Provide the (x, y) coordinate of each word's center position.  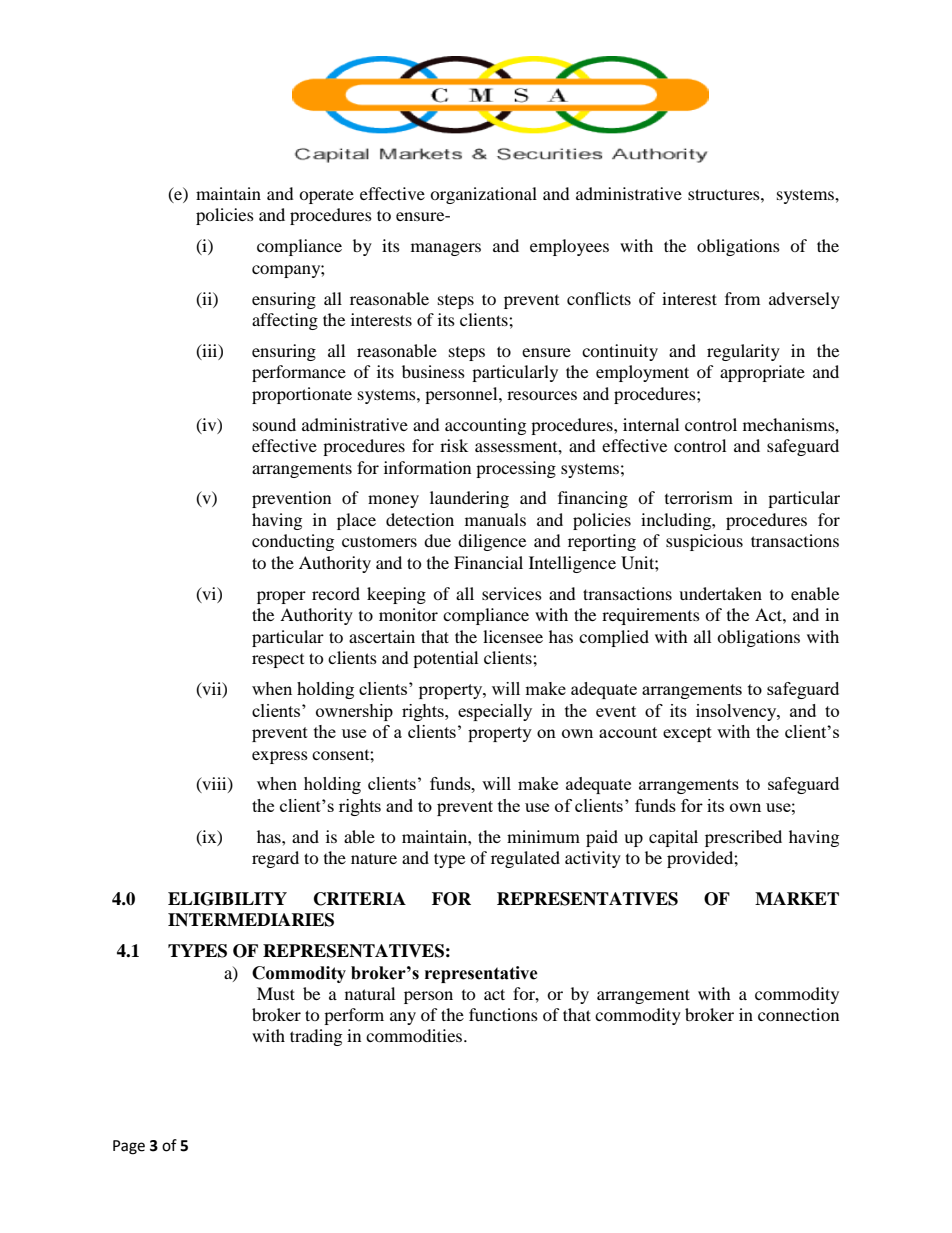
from (742, 298)
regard (275, 859)
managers (446, 249)
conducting (293, 542)
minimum (543, 836)
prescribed (743, 838)
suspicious (704, 542)
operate (326, 197)
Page (129, 1147)
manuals (495, 519)
